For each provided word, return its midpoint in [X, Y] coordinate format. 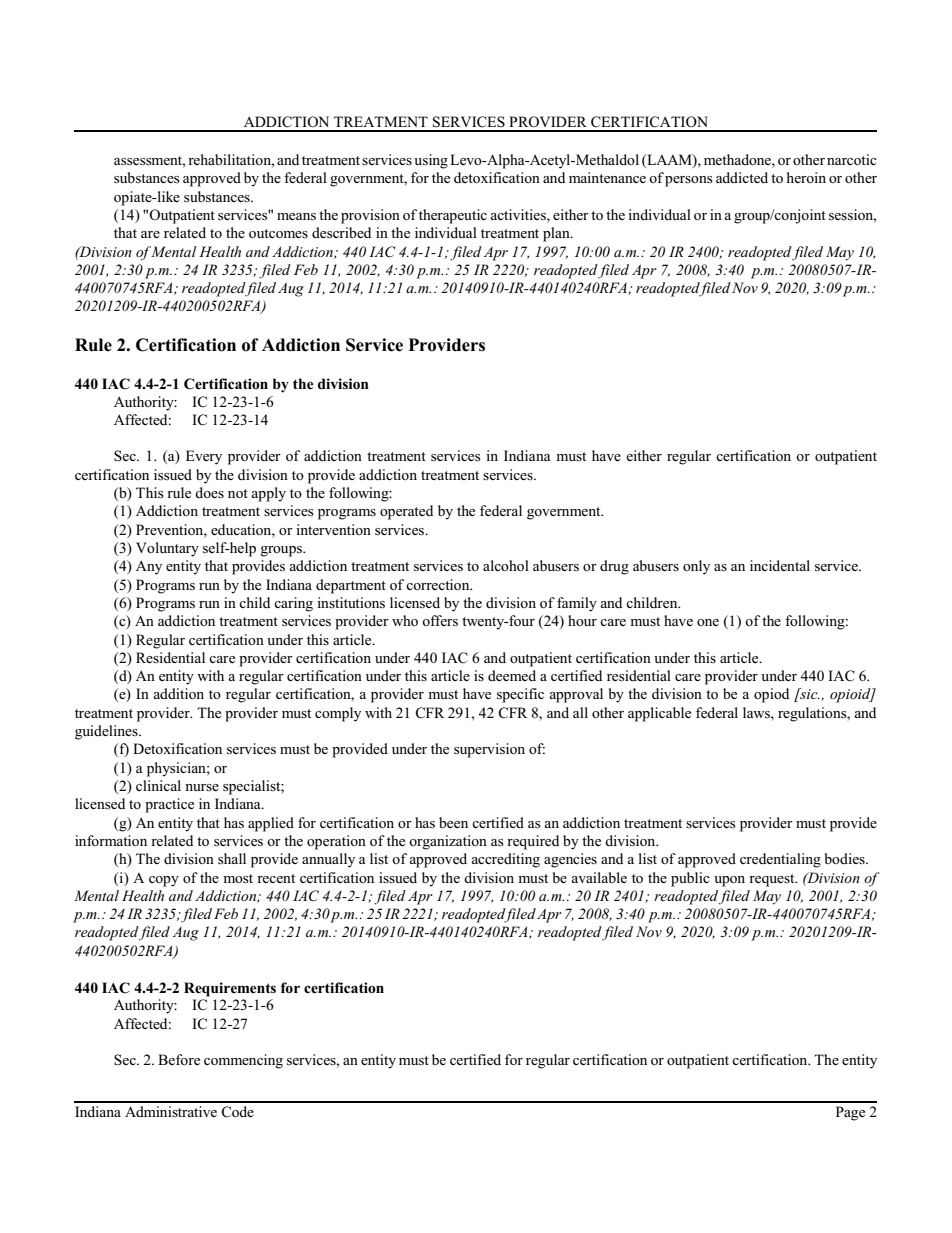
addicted [742, 177]
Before [179, 1059]
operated [406, 512]
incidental [780, 565]
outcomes [278, 233]
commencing [243, 1061]
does [209, 492]
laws [757, 713]
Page [850, 1113]
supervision [489, 750]
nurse [202, 787]
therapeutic [453, 216]
